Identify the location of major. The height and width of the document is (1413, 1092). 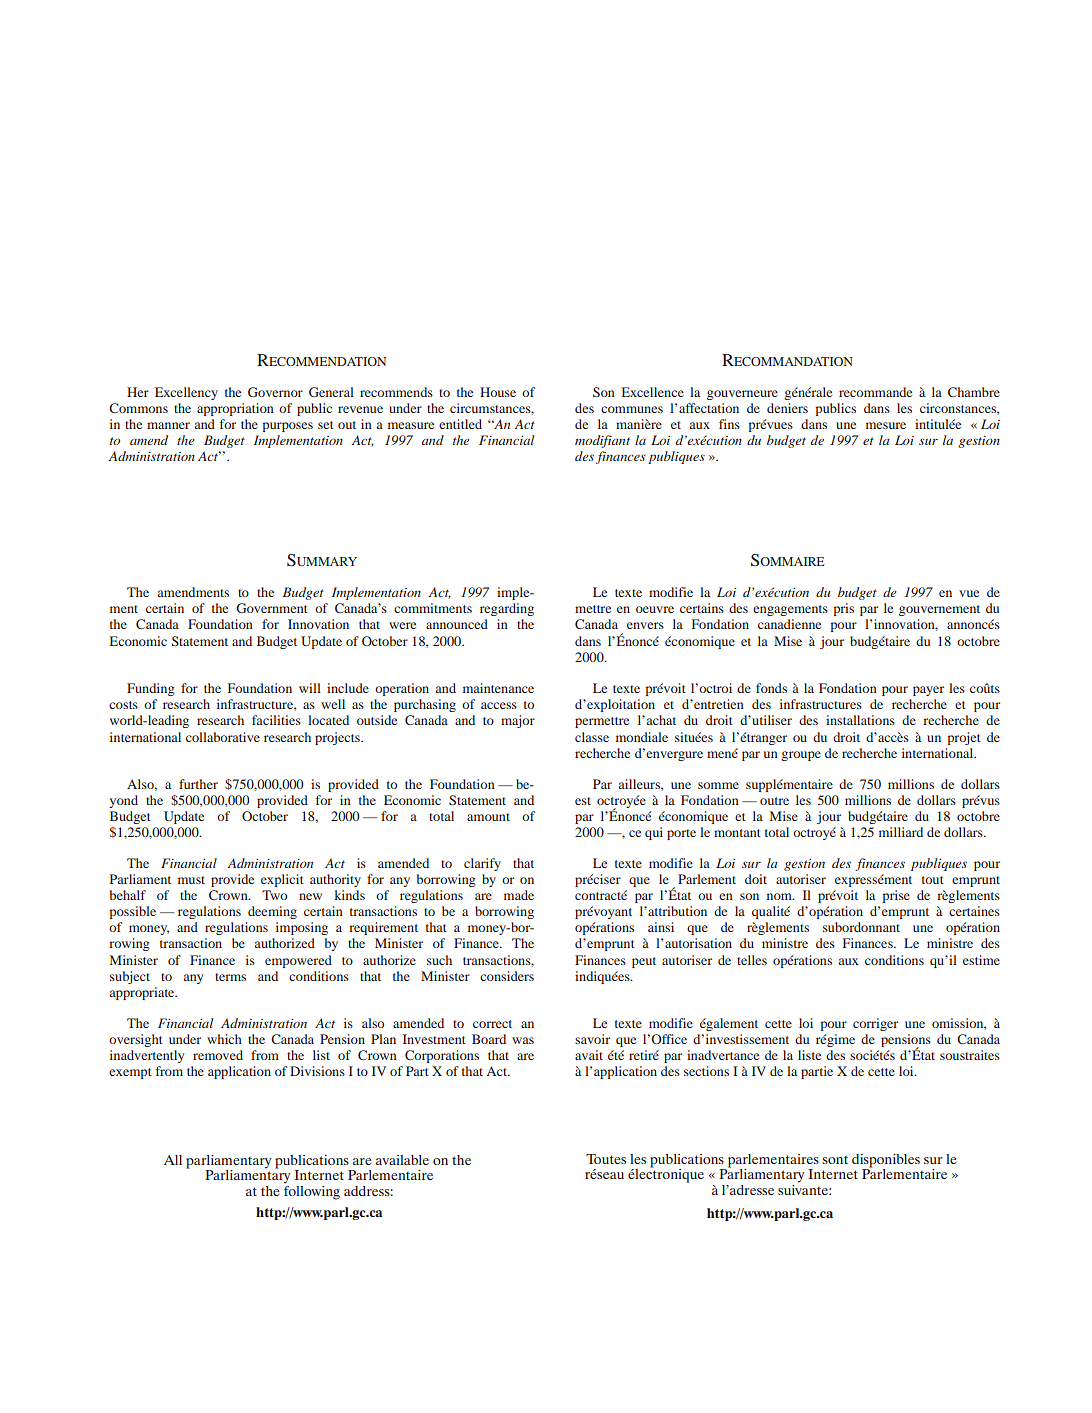
(518, 721).
